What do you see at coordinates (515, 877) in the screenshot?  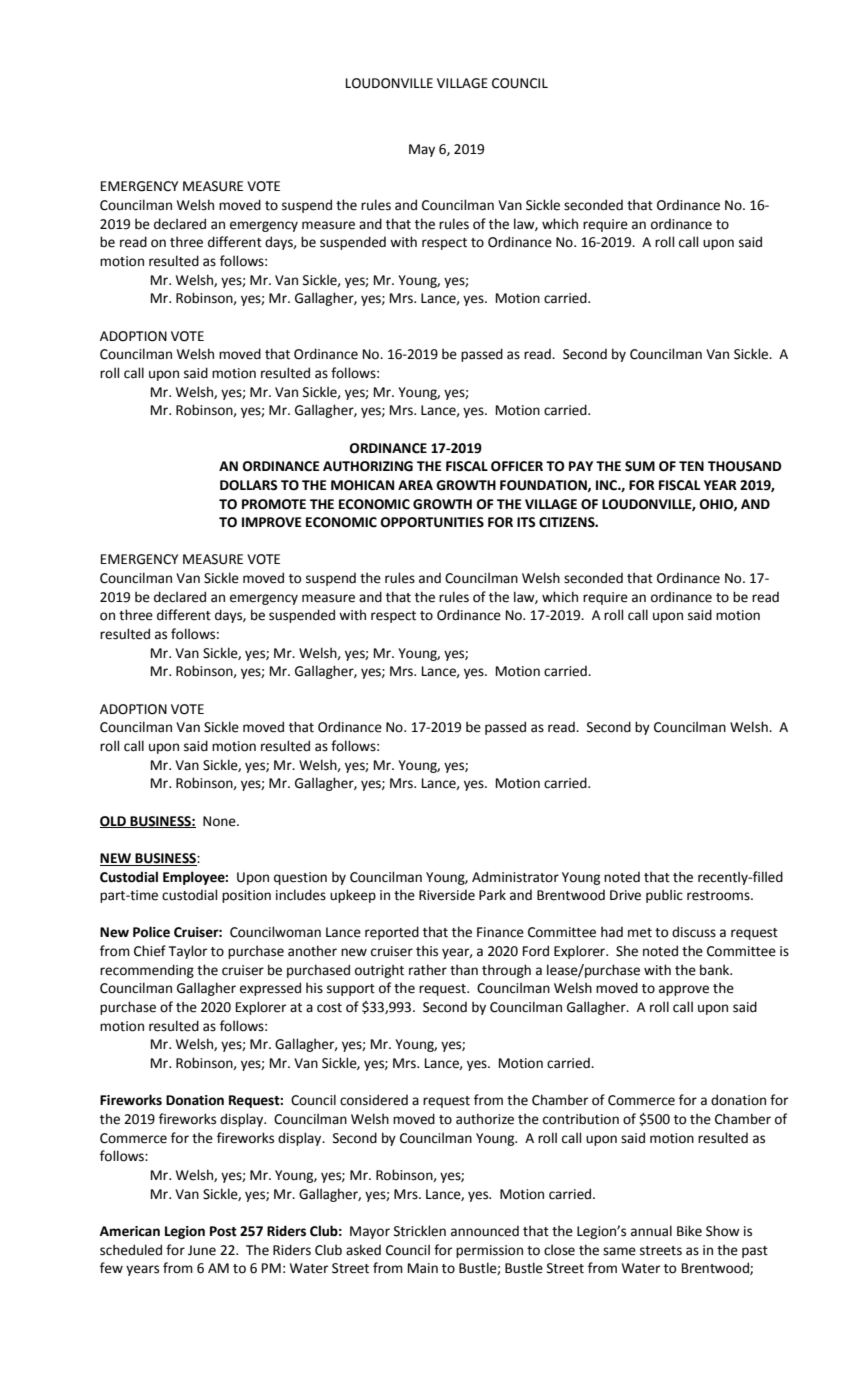 I see `Administrator` at bounding box center [515, 877].
